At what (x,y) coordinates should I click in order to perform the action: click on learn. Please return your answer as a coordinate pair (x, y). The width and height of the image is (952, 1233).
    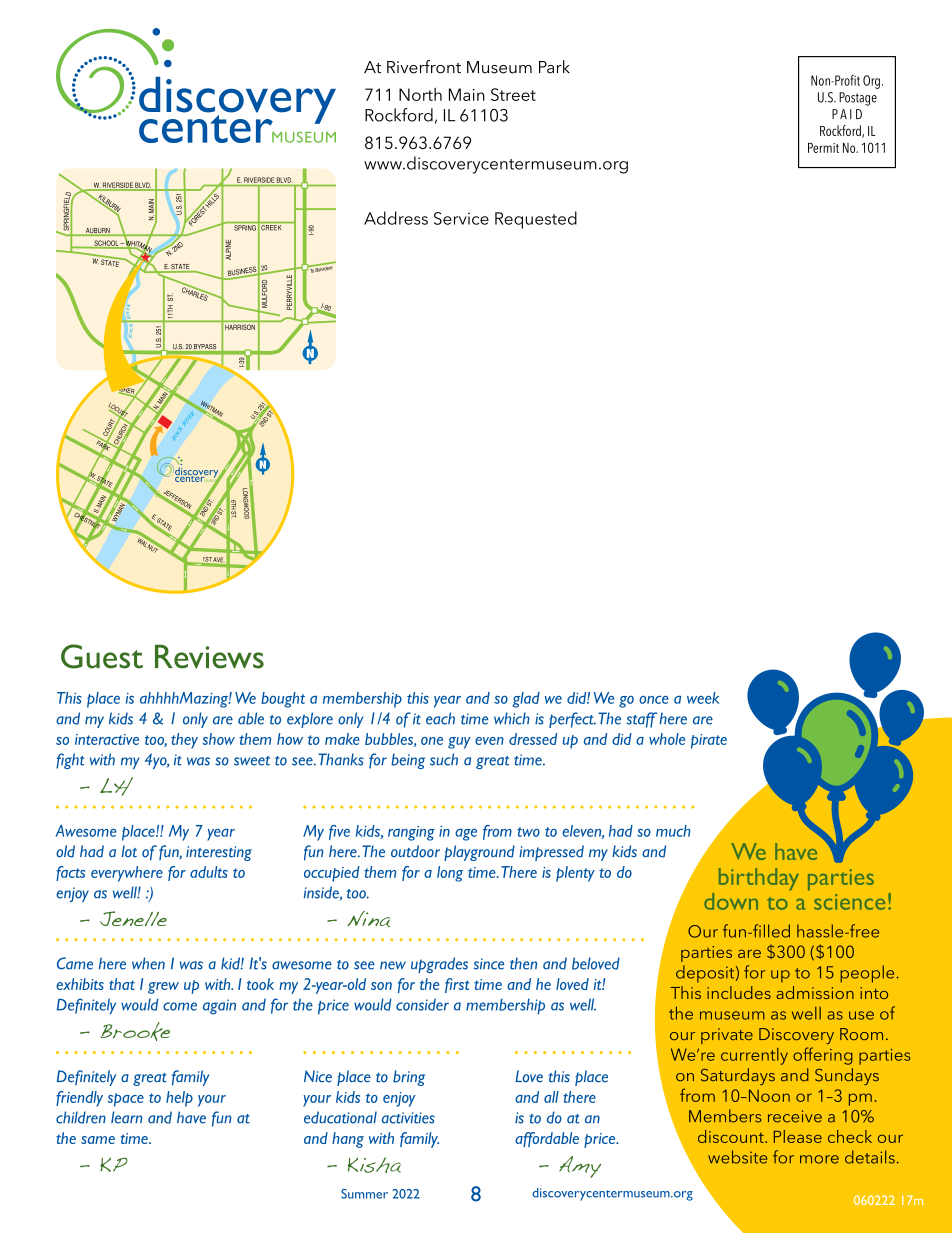
    Looking at the image, I should click on (126, 1117).
